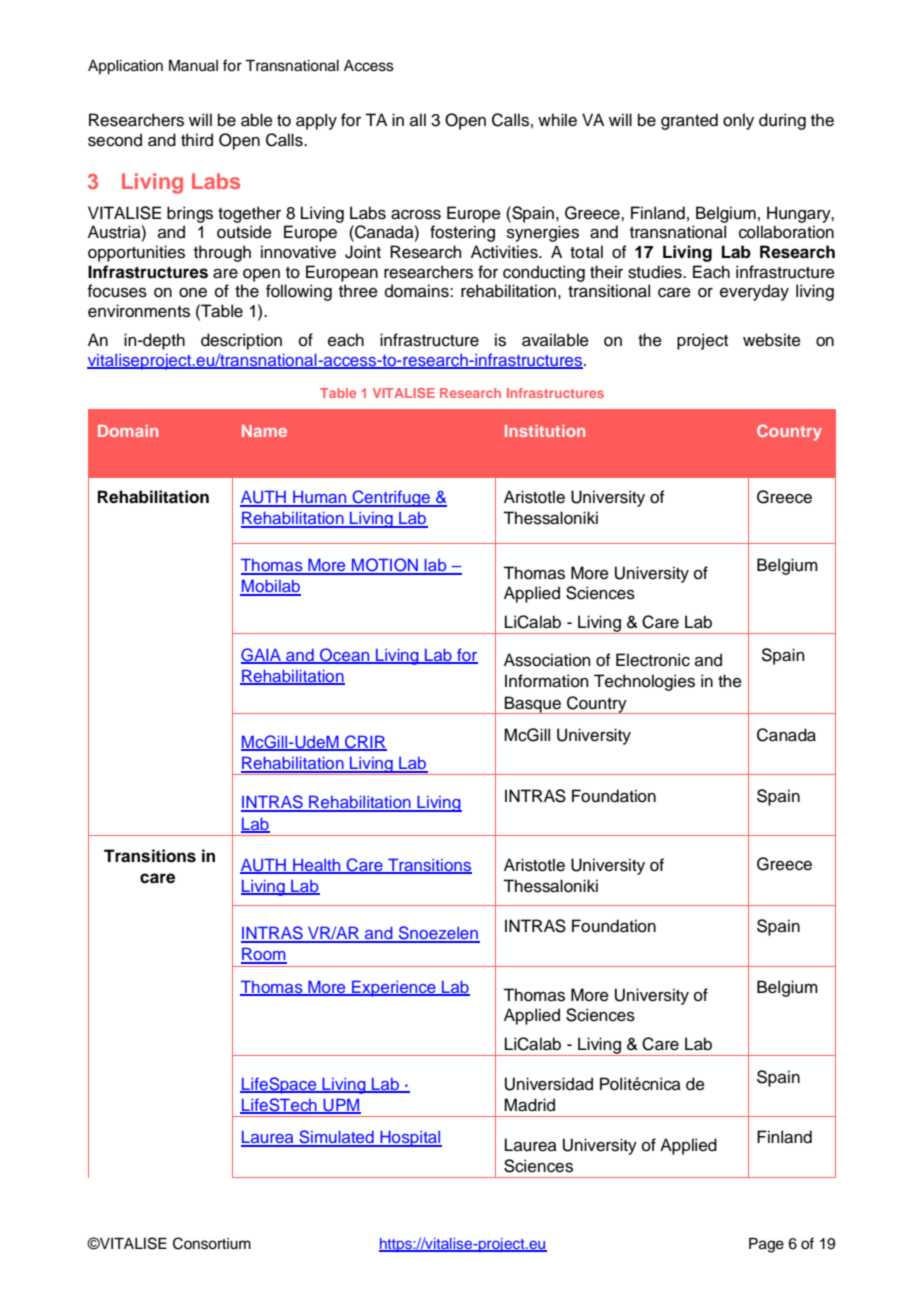 This screenshot has height=1308, width=924. Describe the element at coordinates (549, 1084) in the screenshot. I see `Universidad` at that location.
